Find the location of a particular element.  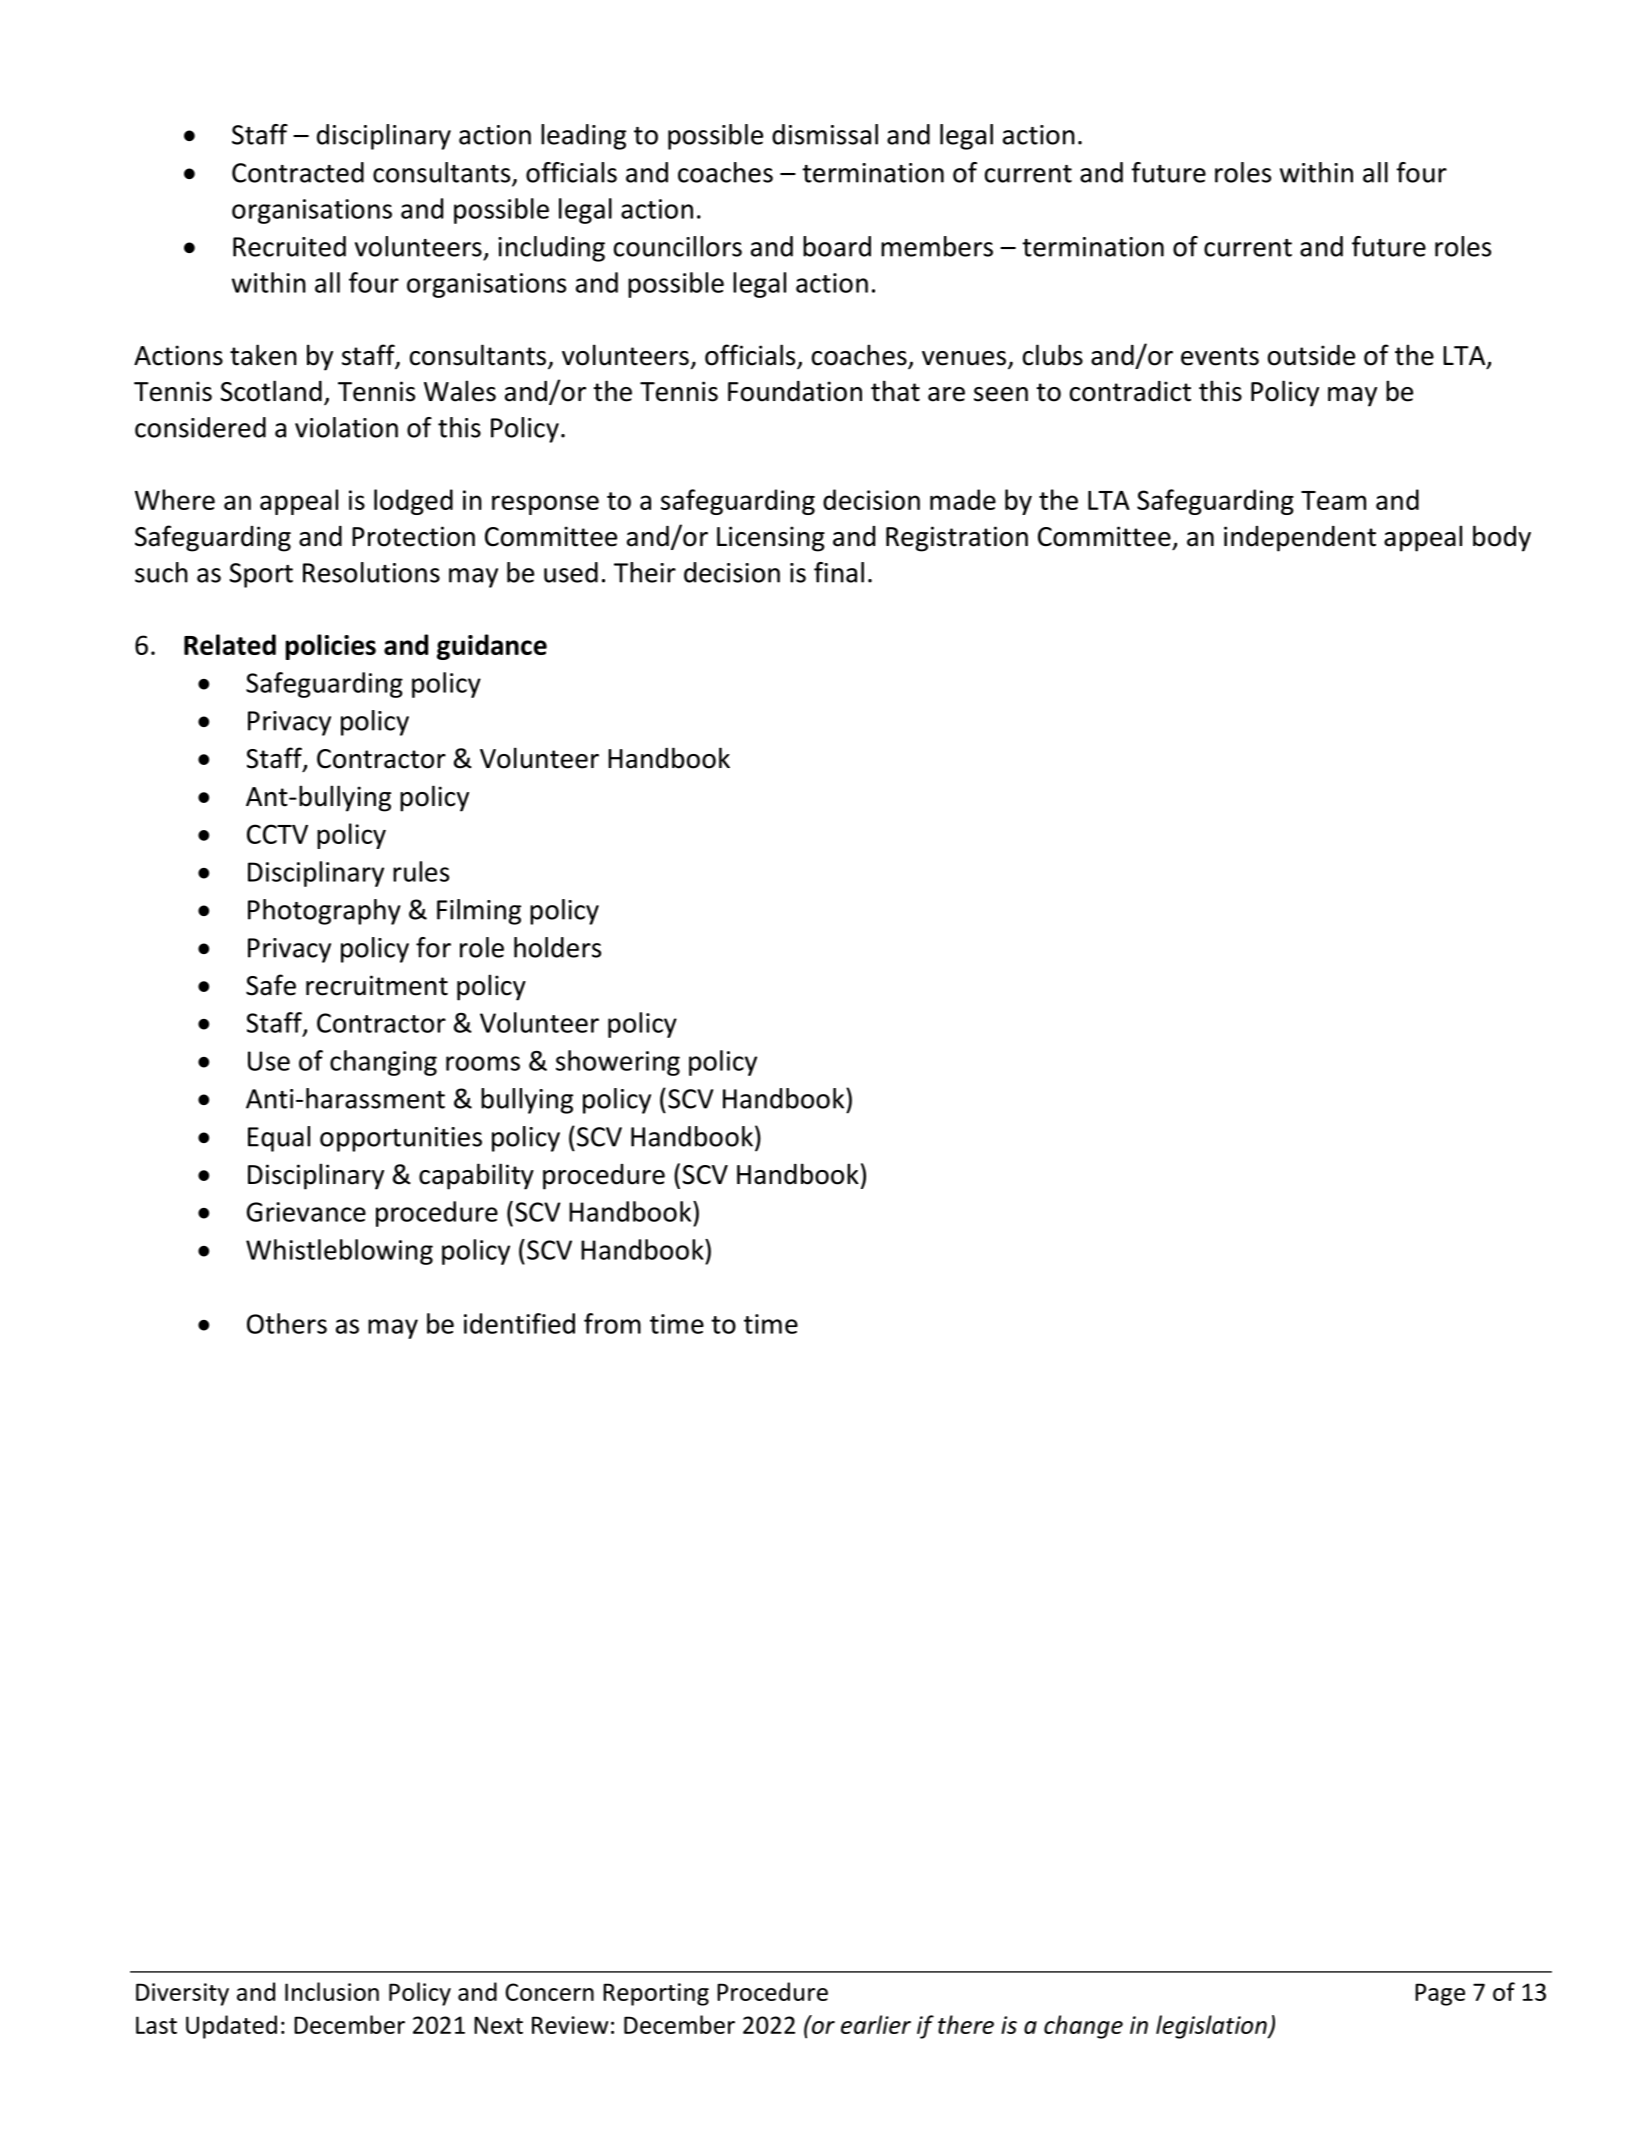

Contracted is located at coordinates (298, 172).
